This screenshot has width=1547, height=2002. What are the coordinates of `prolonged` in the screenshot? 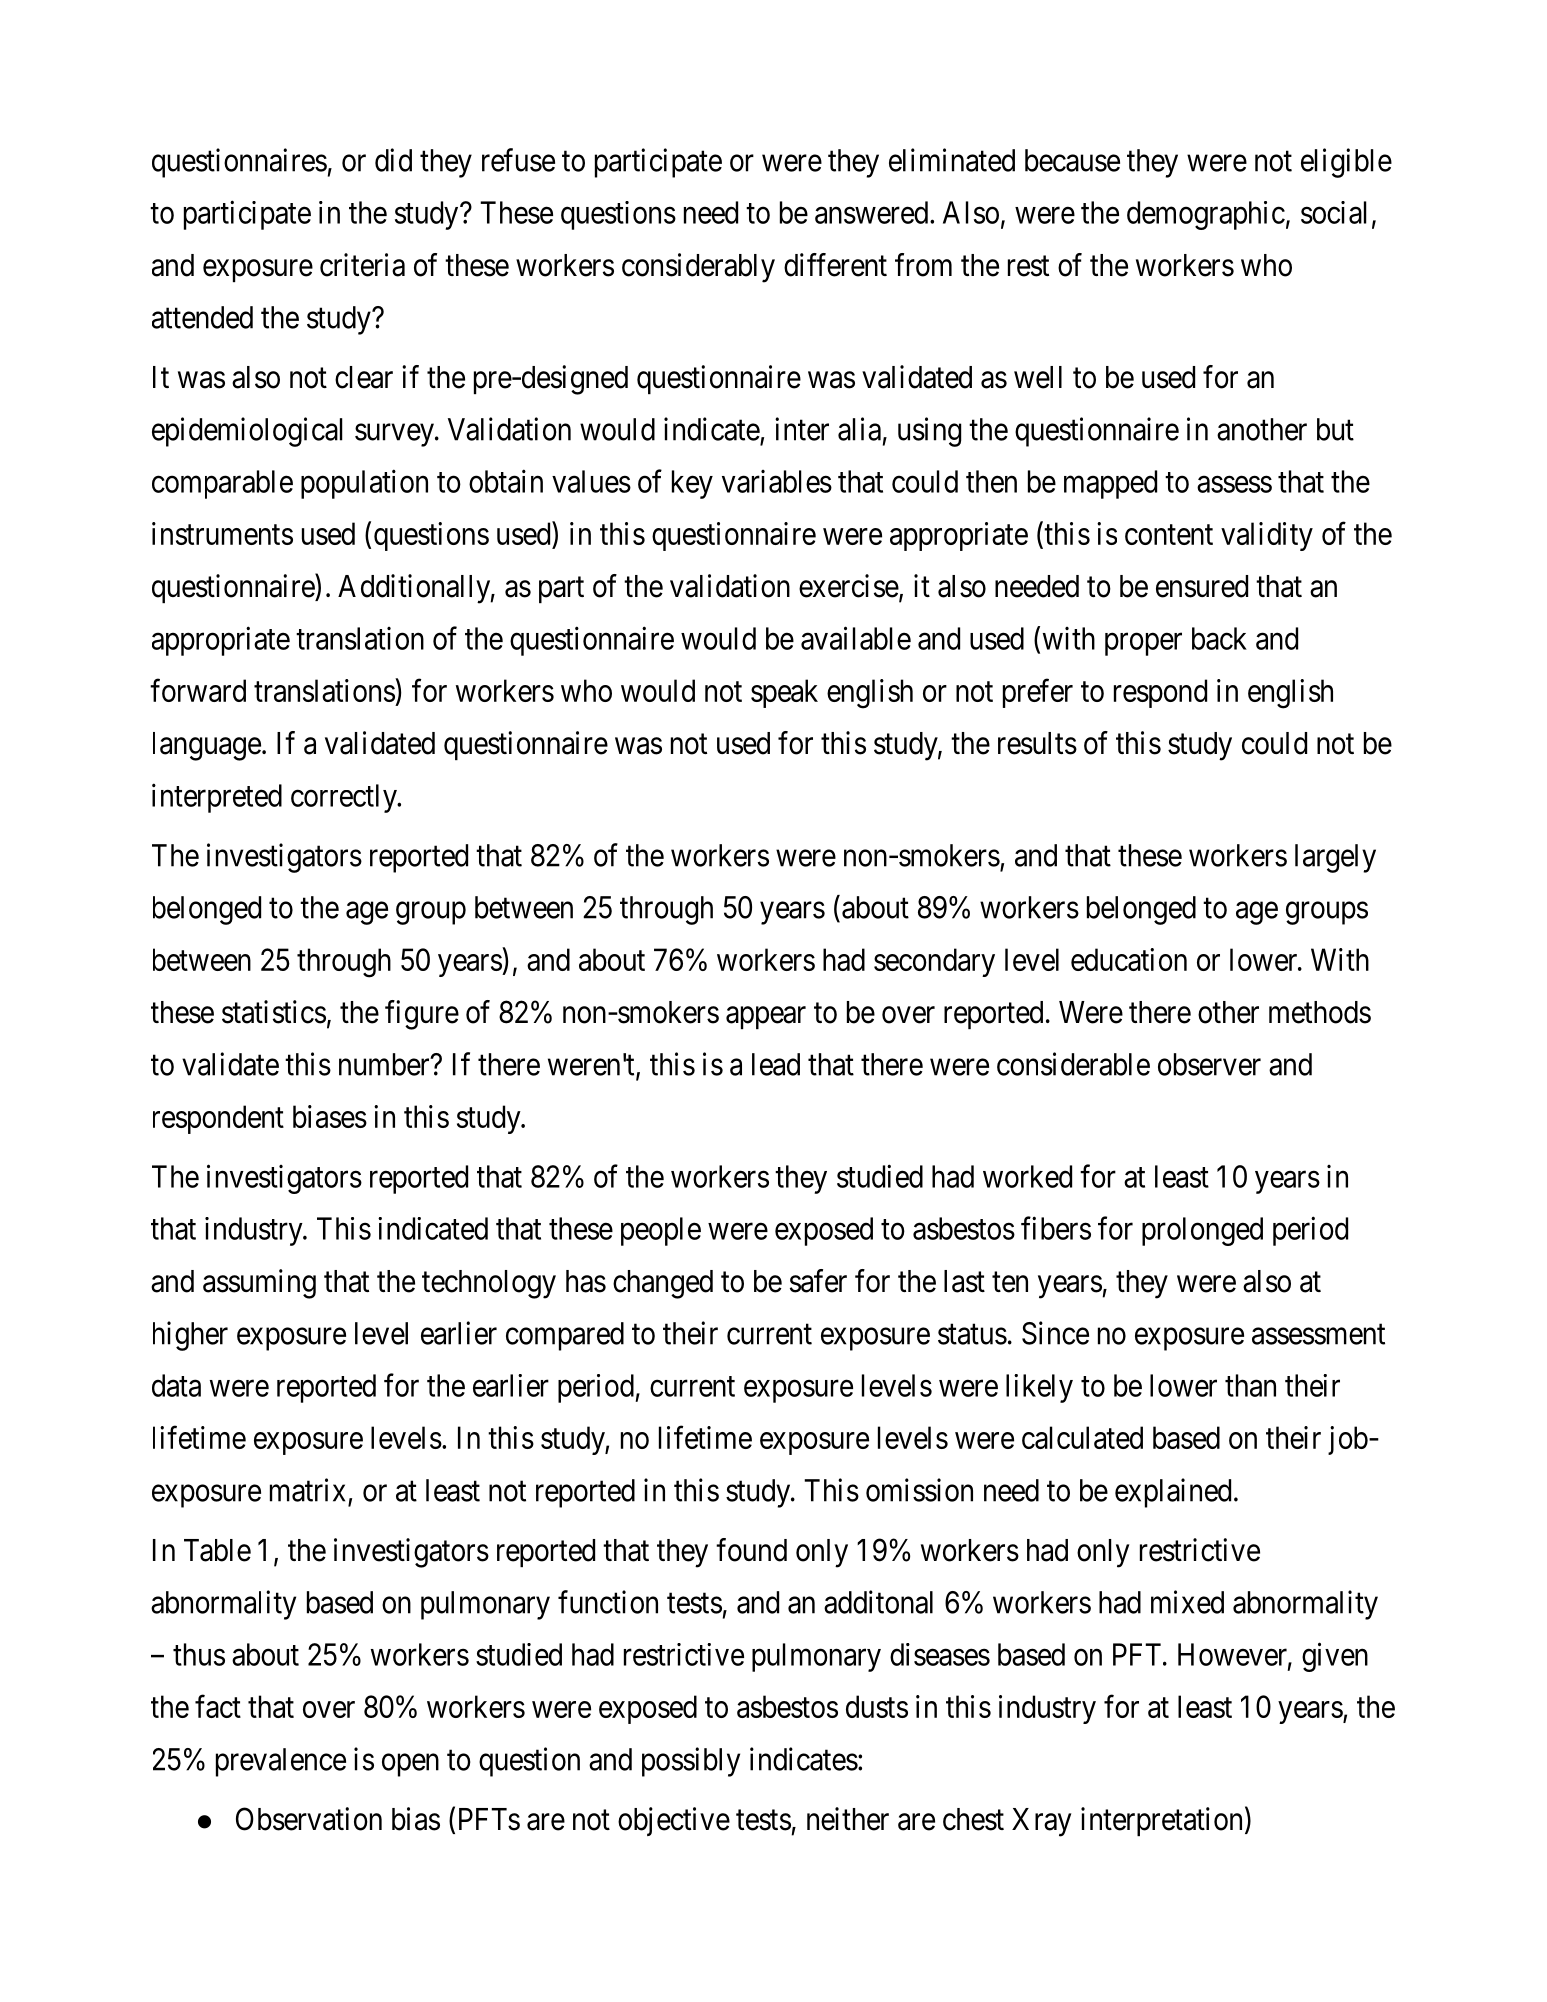 It's located at (1202, 1231).
